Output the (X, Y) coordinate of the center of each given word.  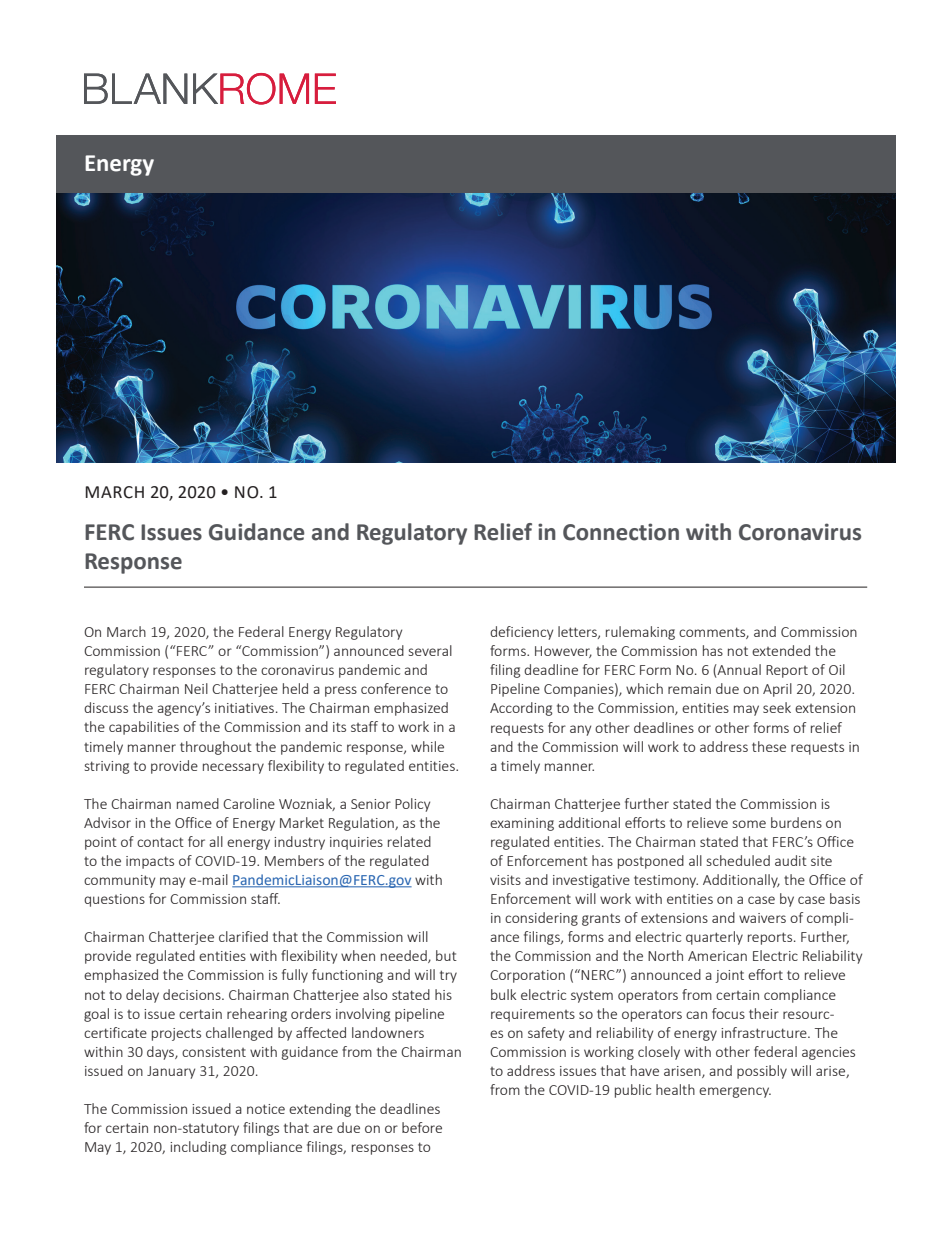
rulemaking (640, 633)
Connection (621, 532)
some (749, 824)
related (409, 841)
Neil (196, 688)
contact (160, 842)
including (198, 1148)
